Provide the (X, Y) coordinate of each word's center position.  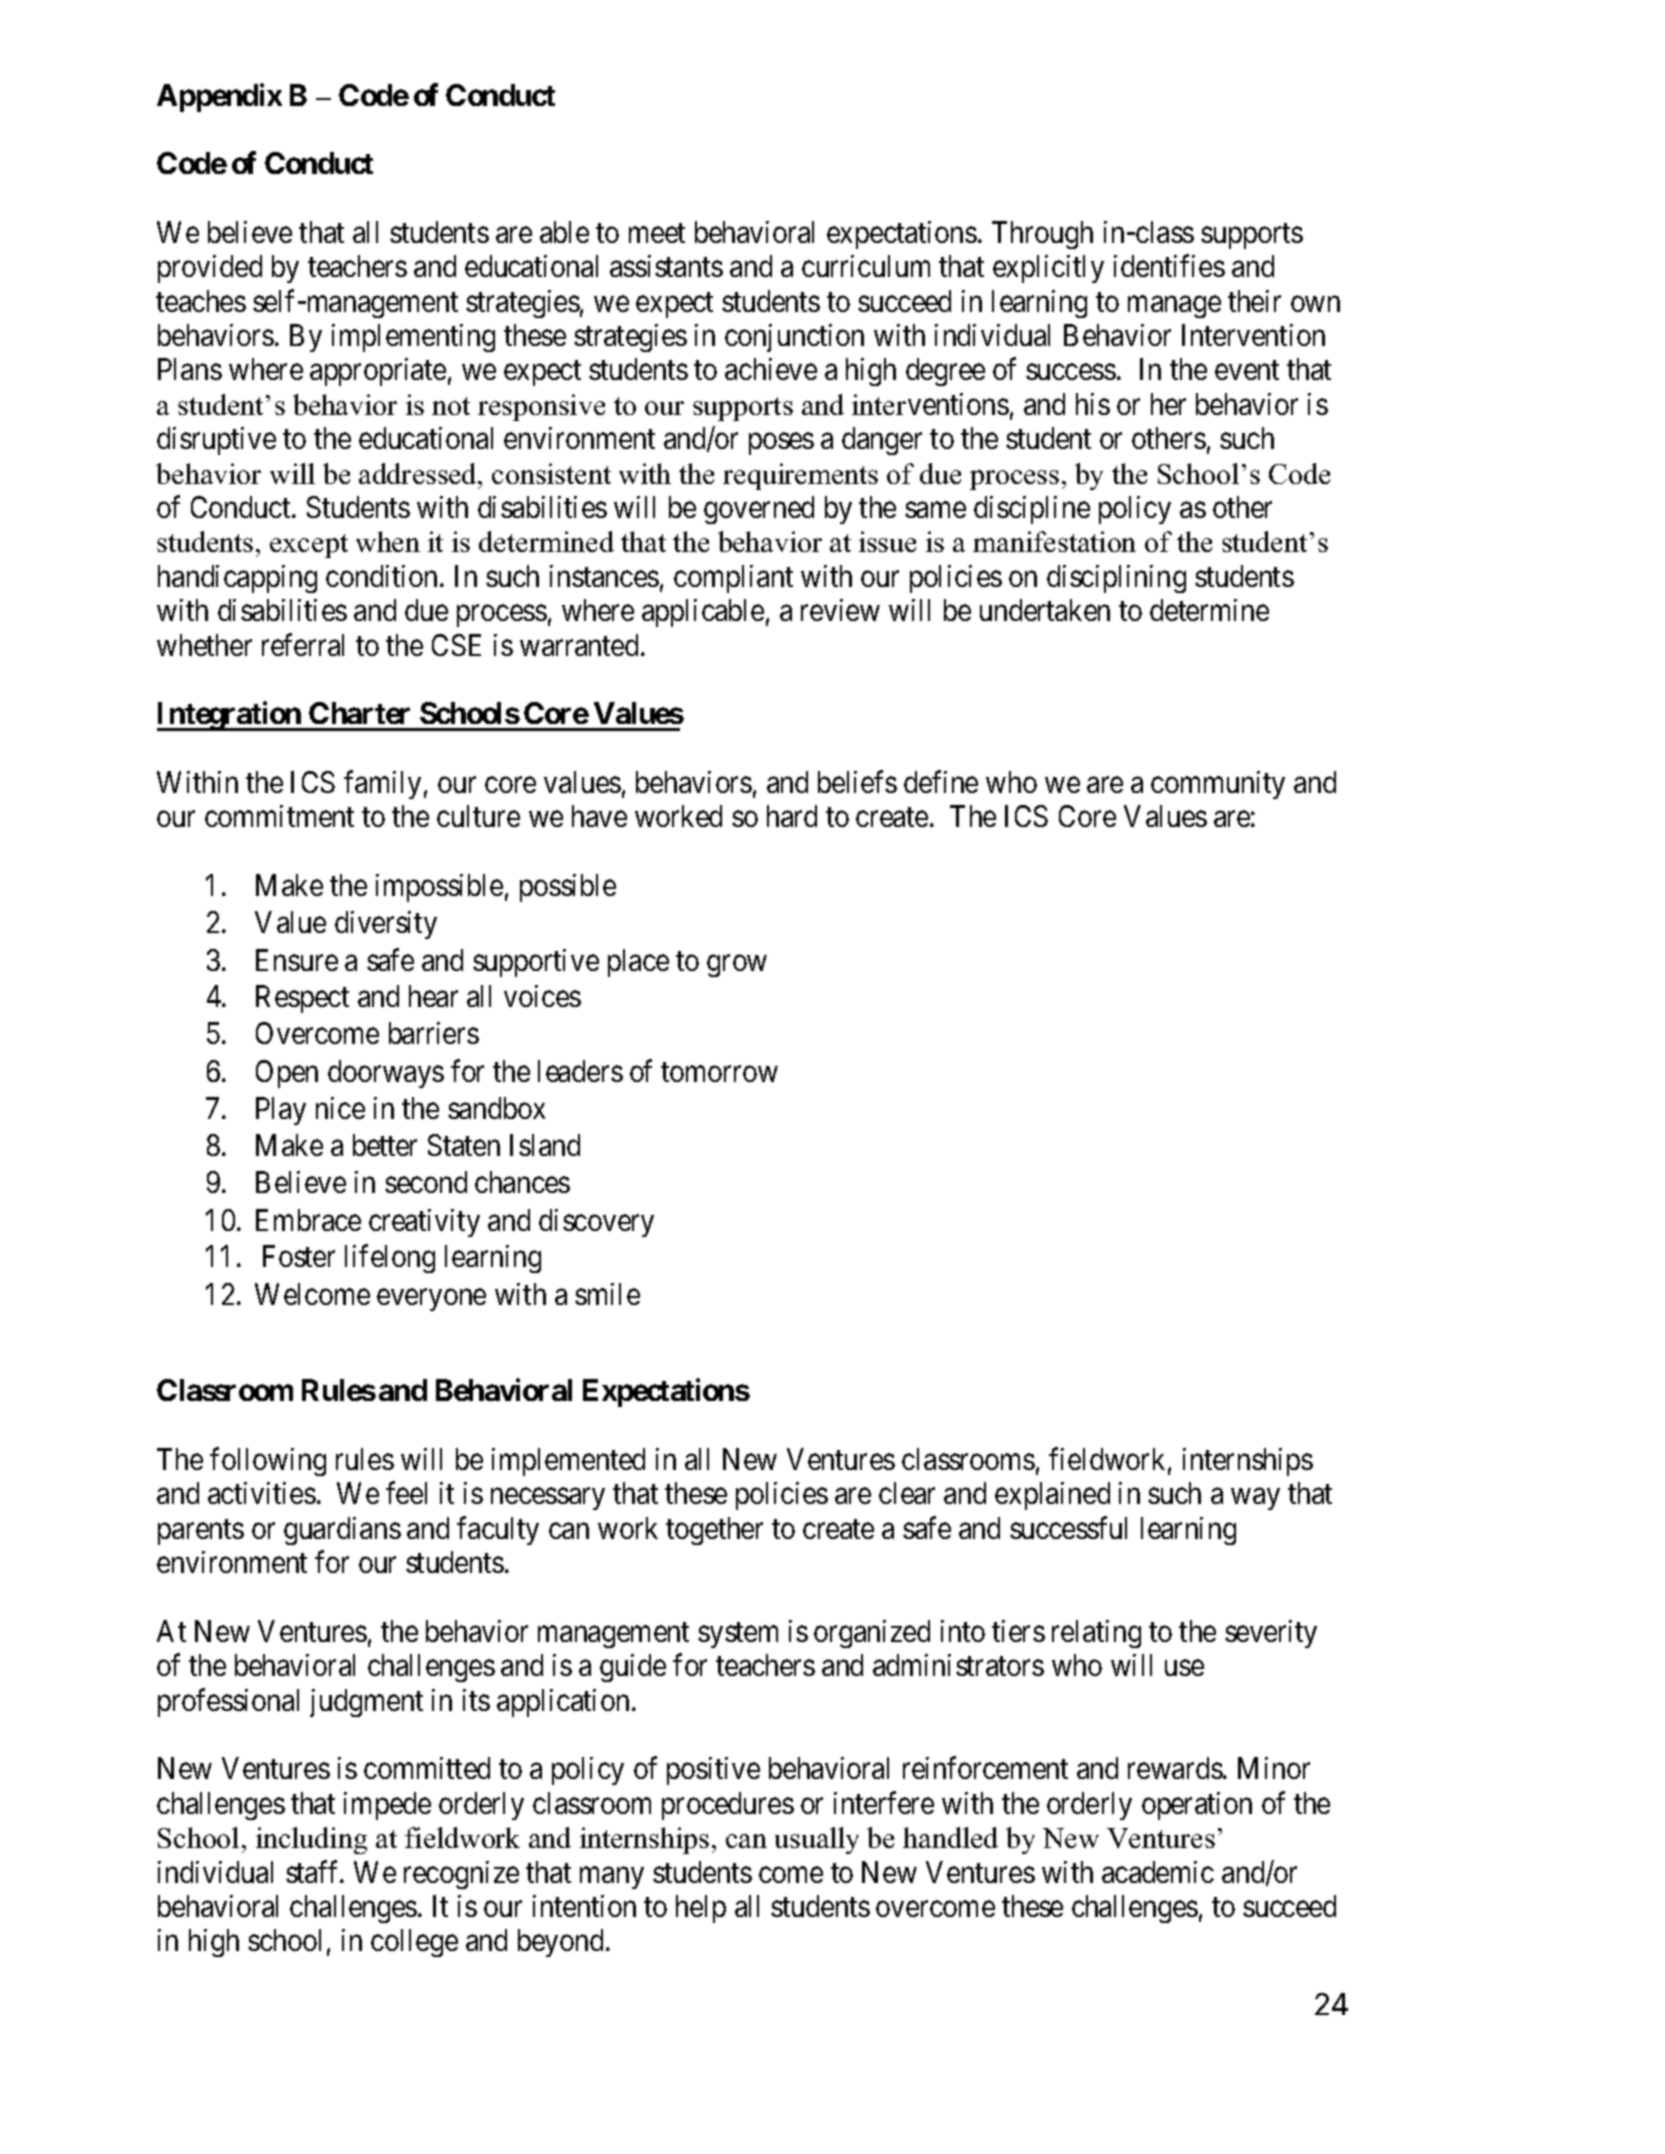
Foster (299, 1256)
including (311, 1840)
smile (607, 1294)
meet (657, 233)
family (382, 785)
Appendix (219, 97)
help (701, 1909)
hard (792, 816)
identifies (1169, 266)
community (1218, 785)
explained (1052, 1496)
